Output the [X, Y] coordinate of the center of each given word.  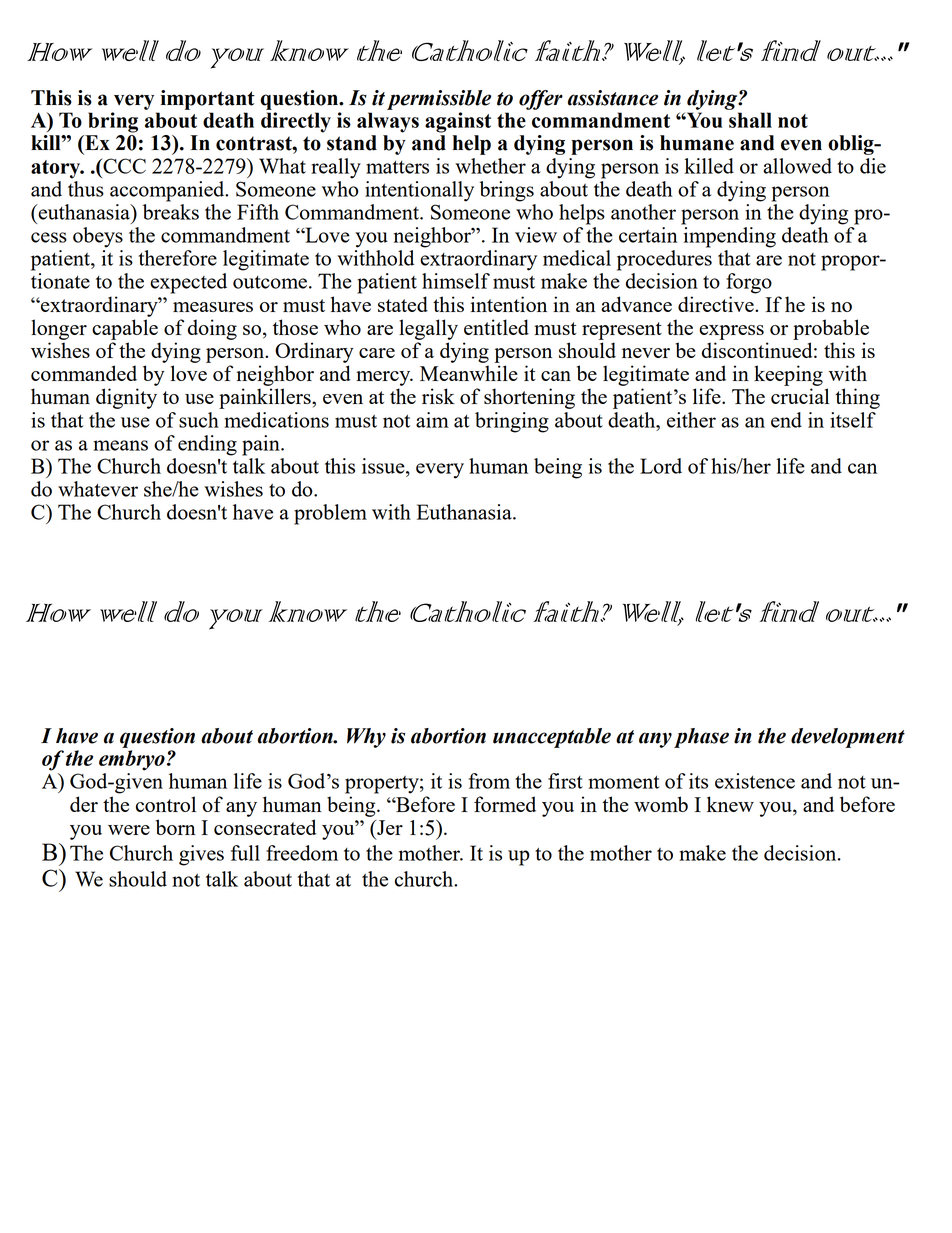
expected [188, 283]
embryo [132, 760]
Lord [661, 466]
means [120, 445]
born [176, 827]
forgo [749, 283]
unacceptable [552, 738]
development [848, 738]
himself [456, 281]
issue [384, 466]
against [458, 122]
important [208, 100]
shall [750, 120]
